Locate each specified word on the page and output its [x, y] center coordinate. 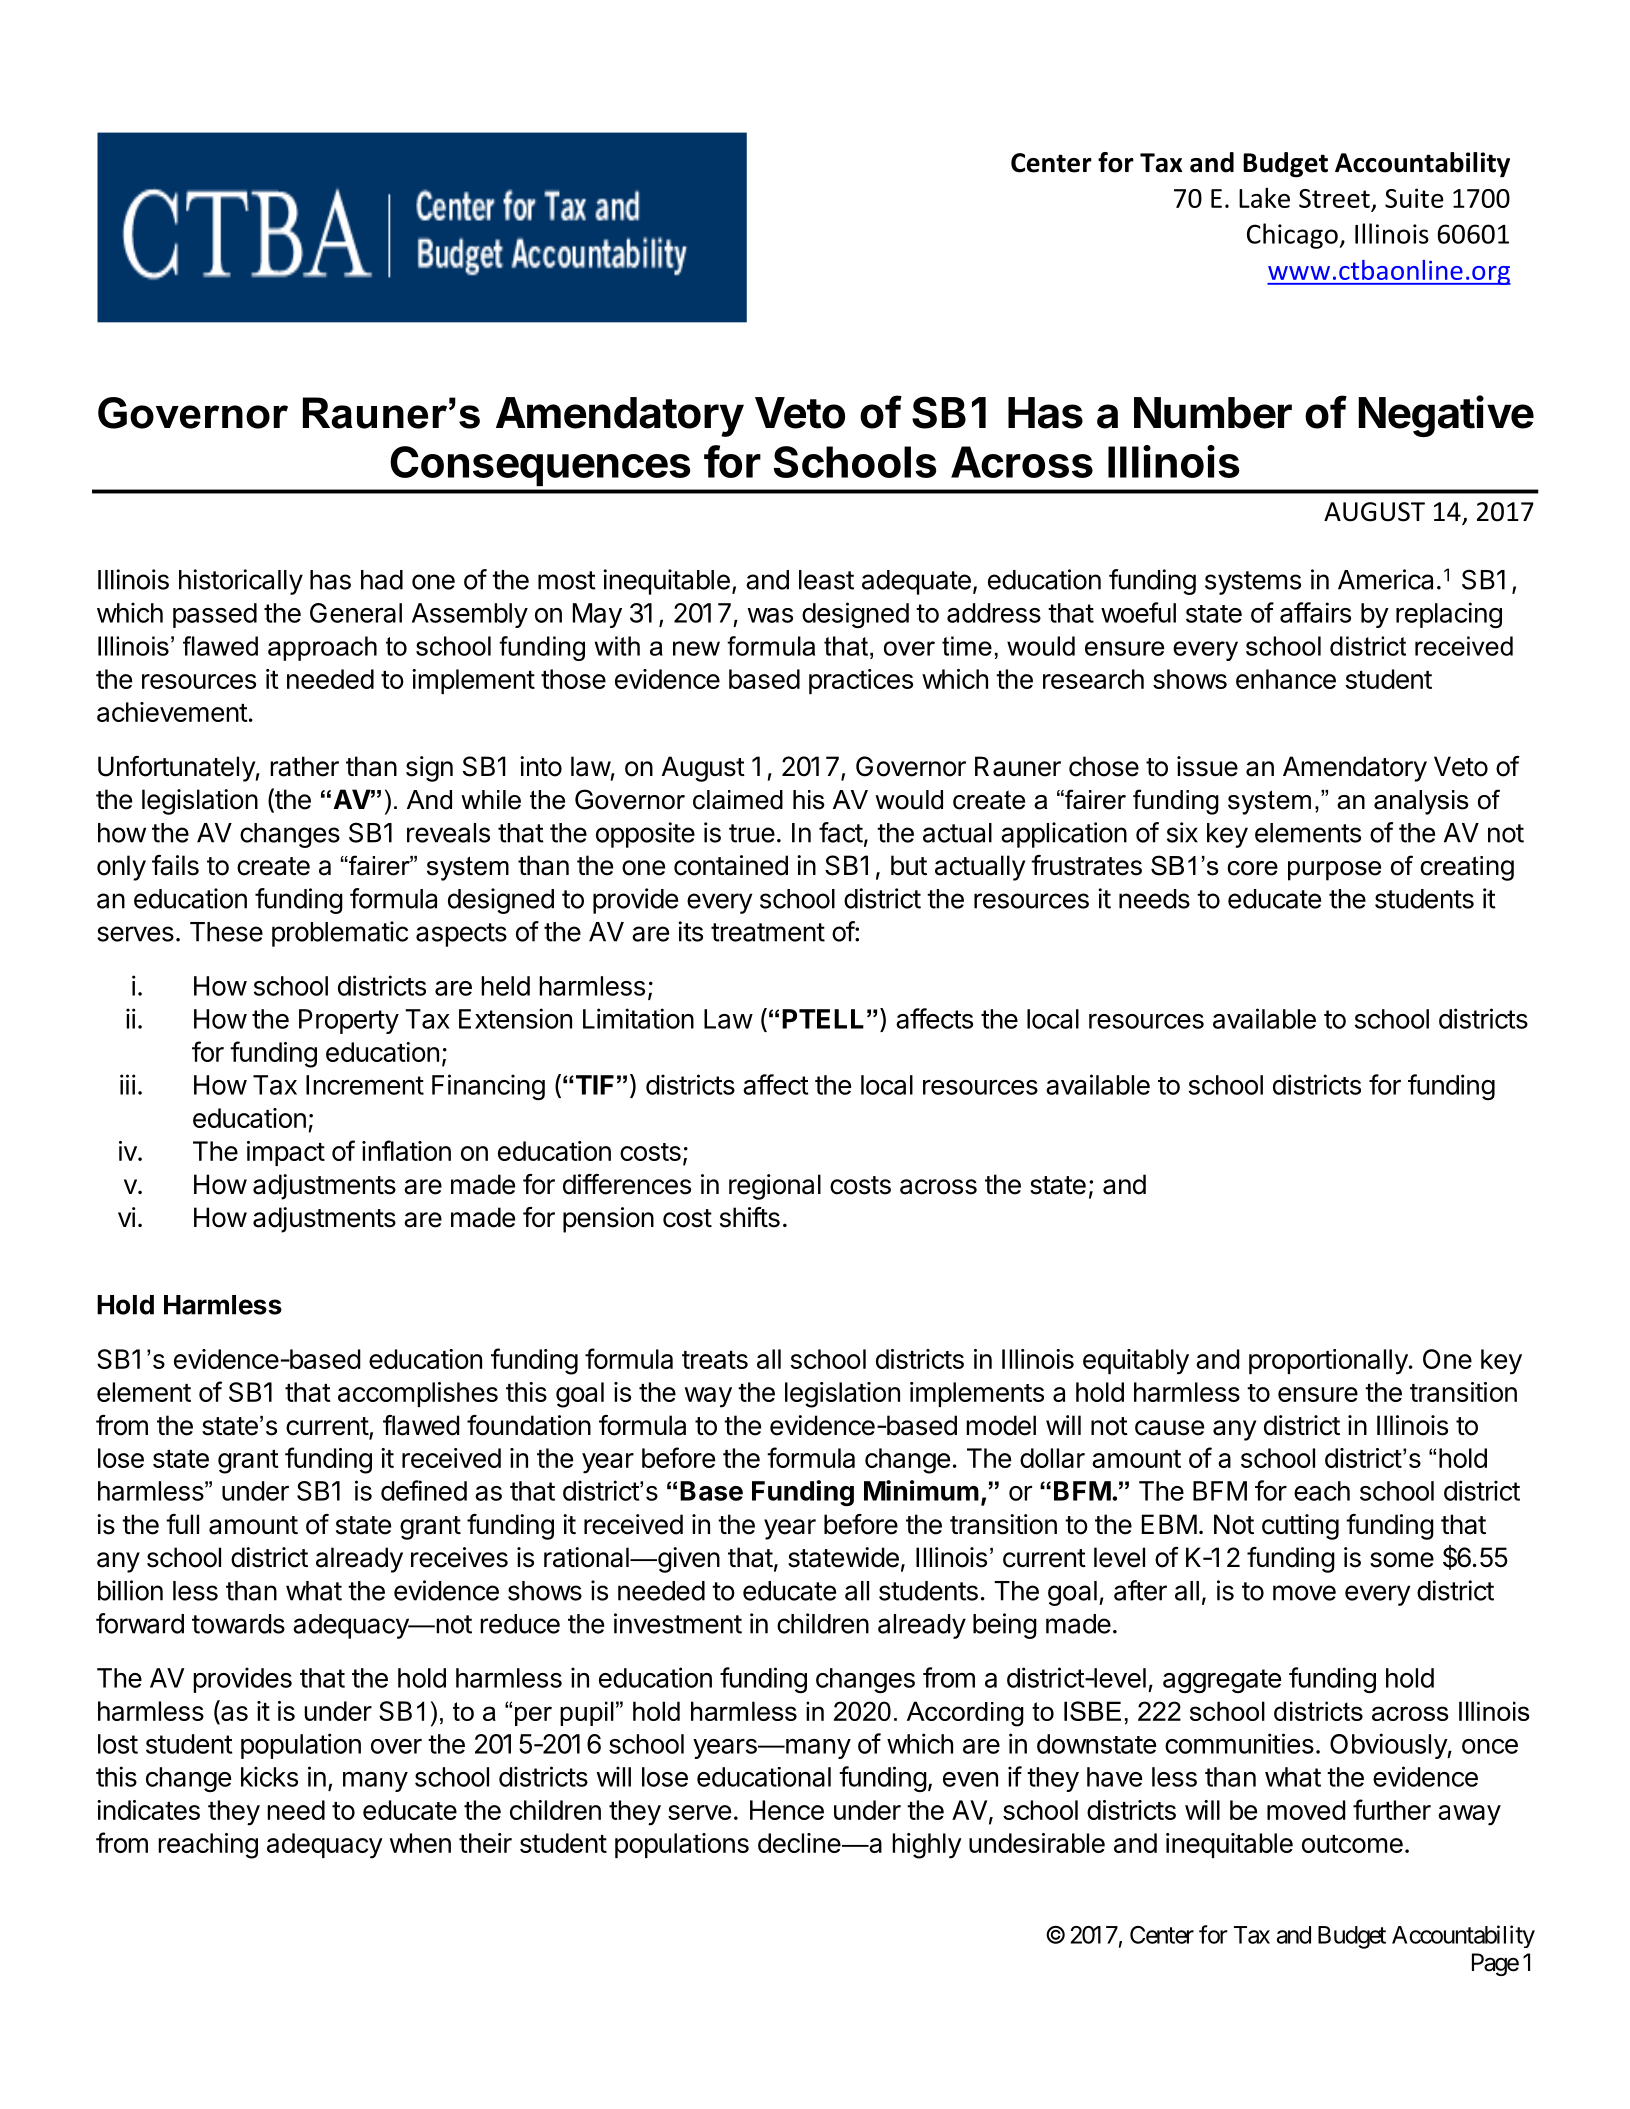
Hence [787, 1810]
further [1392, 1809]
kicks [269, 1776]
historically [241, 582]
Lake [1264, 197]
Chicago [1293, 236]
